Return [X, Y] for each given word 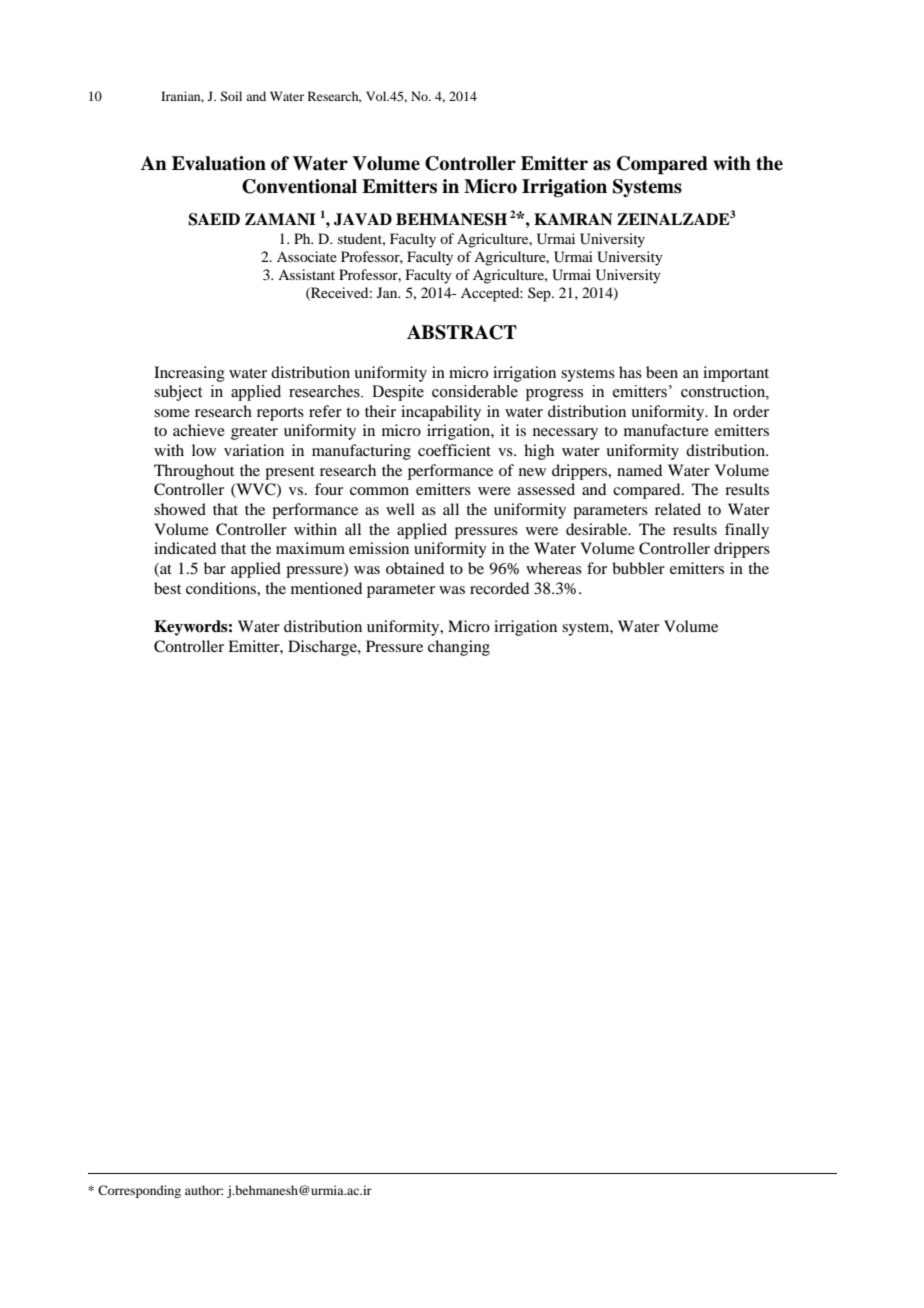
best [167, 588]
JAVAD [363, 219]
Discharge [323, 648]
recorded [499, 588]
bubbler [638, 568]
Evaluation [219, 163]
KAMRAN [573, 219]
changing [459, 648]
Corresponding [139, 1191]
